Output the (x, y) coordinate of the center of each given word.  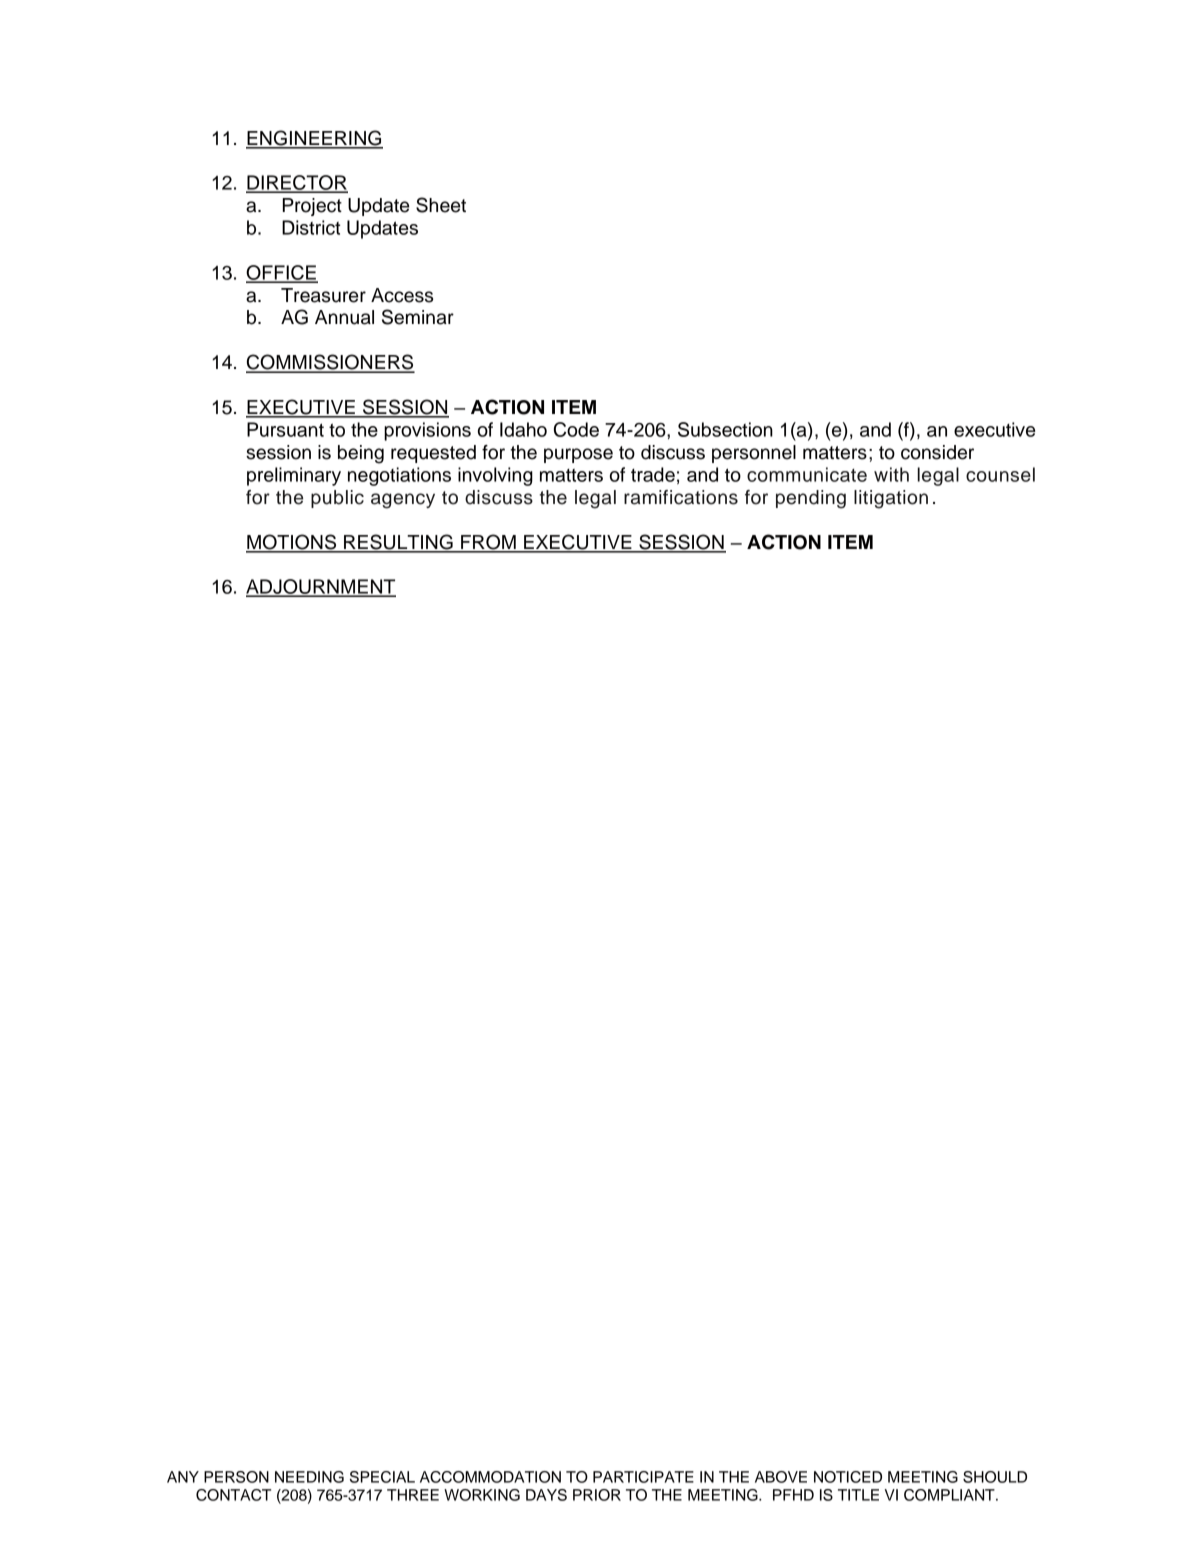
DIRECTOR (297, 183)
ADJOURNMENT (321, 587)
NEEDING (309, 1477)
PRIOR (597, 1495)
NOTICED (848, 1477)
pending (811, 499)
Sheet (441, 205)
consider (937, 452)
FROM (488, 543)
